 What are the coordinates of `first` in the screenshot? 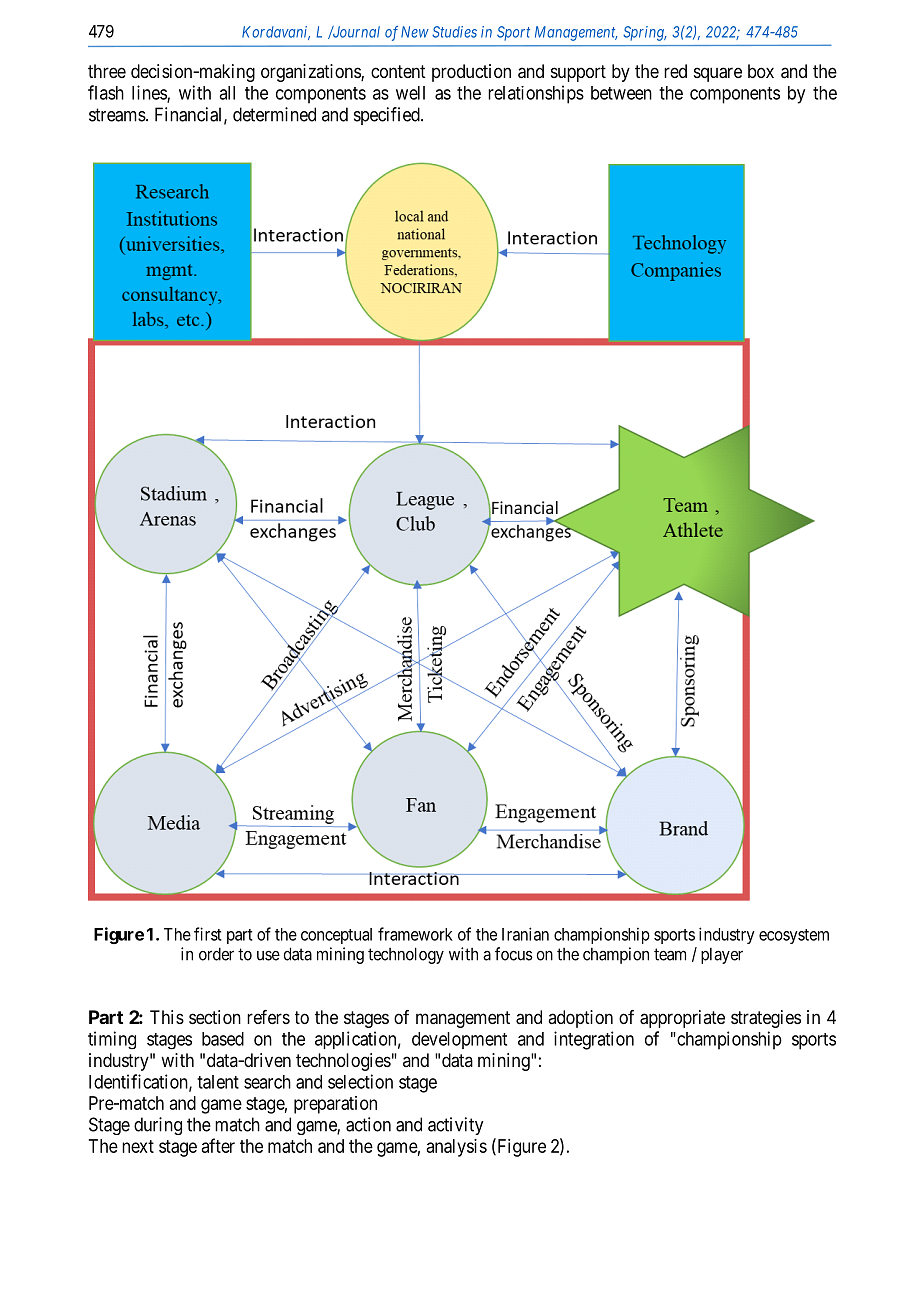 It's located at (208, 934).
